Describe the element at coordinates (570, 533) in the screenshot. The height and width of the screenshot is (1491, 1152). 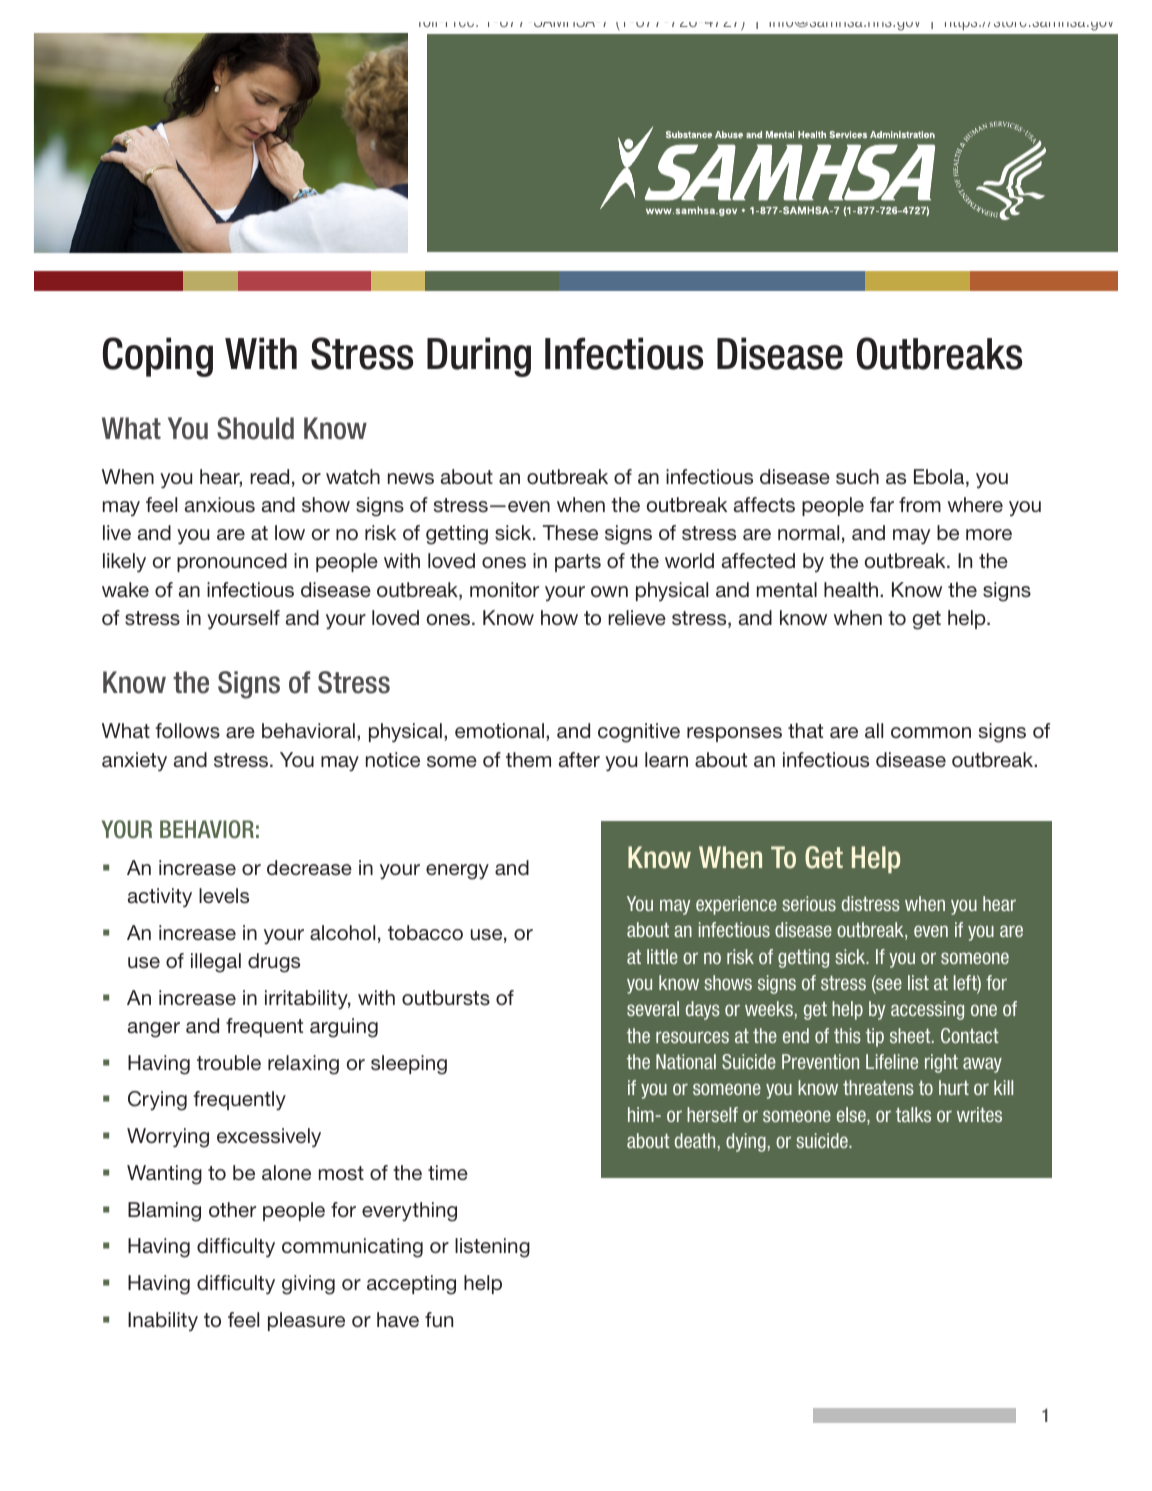
I see `These` at that location.
